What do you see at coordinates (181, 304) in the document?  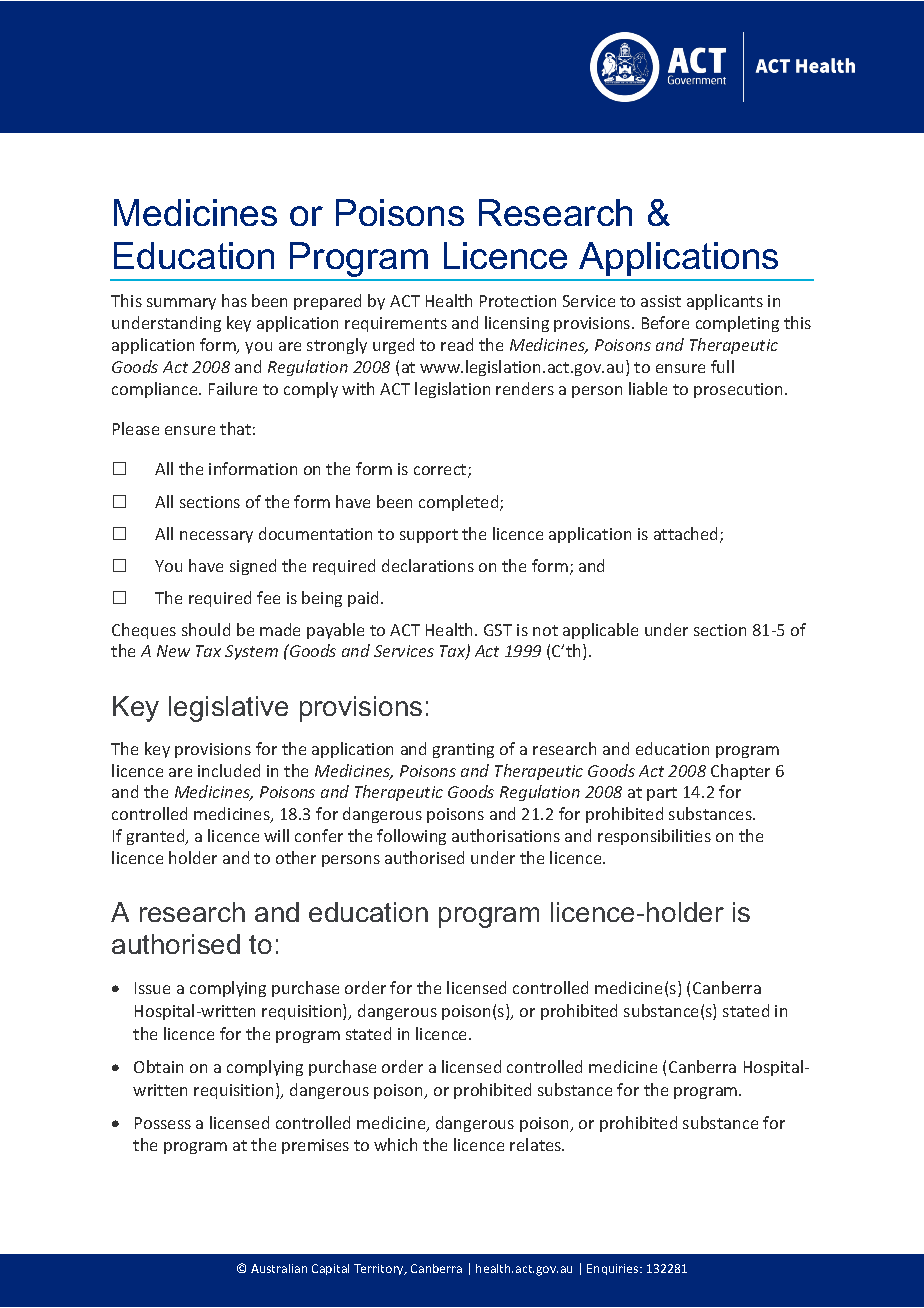 I see `summary` at bounding box center [181, 304].
